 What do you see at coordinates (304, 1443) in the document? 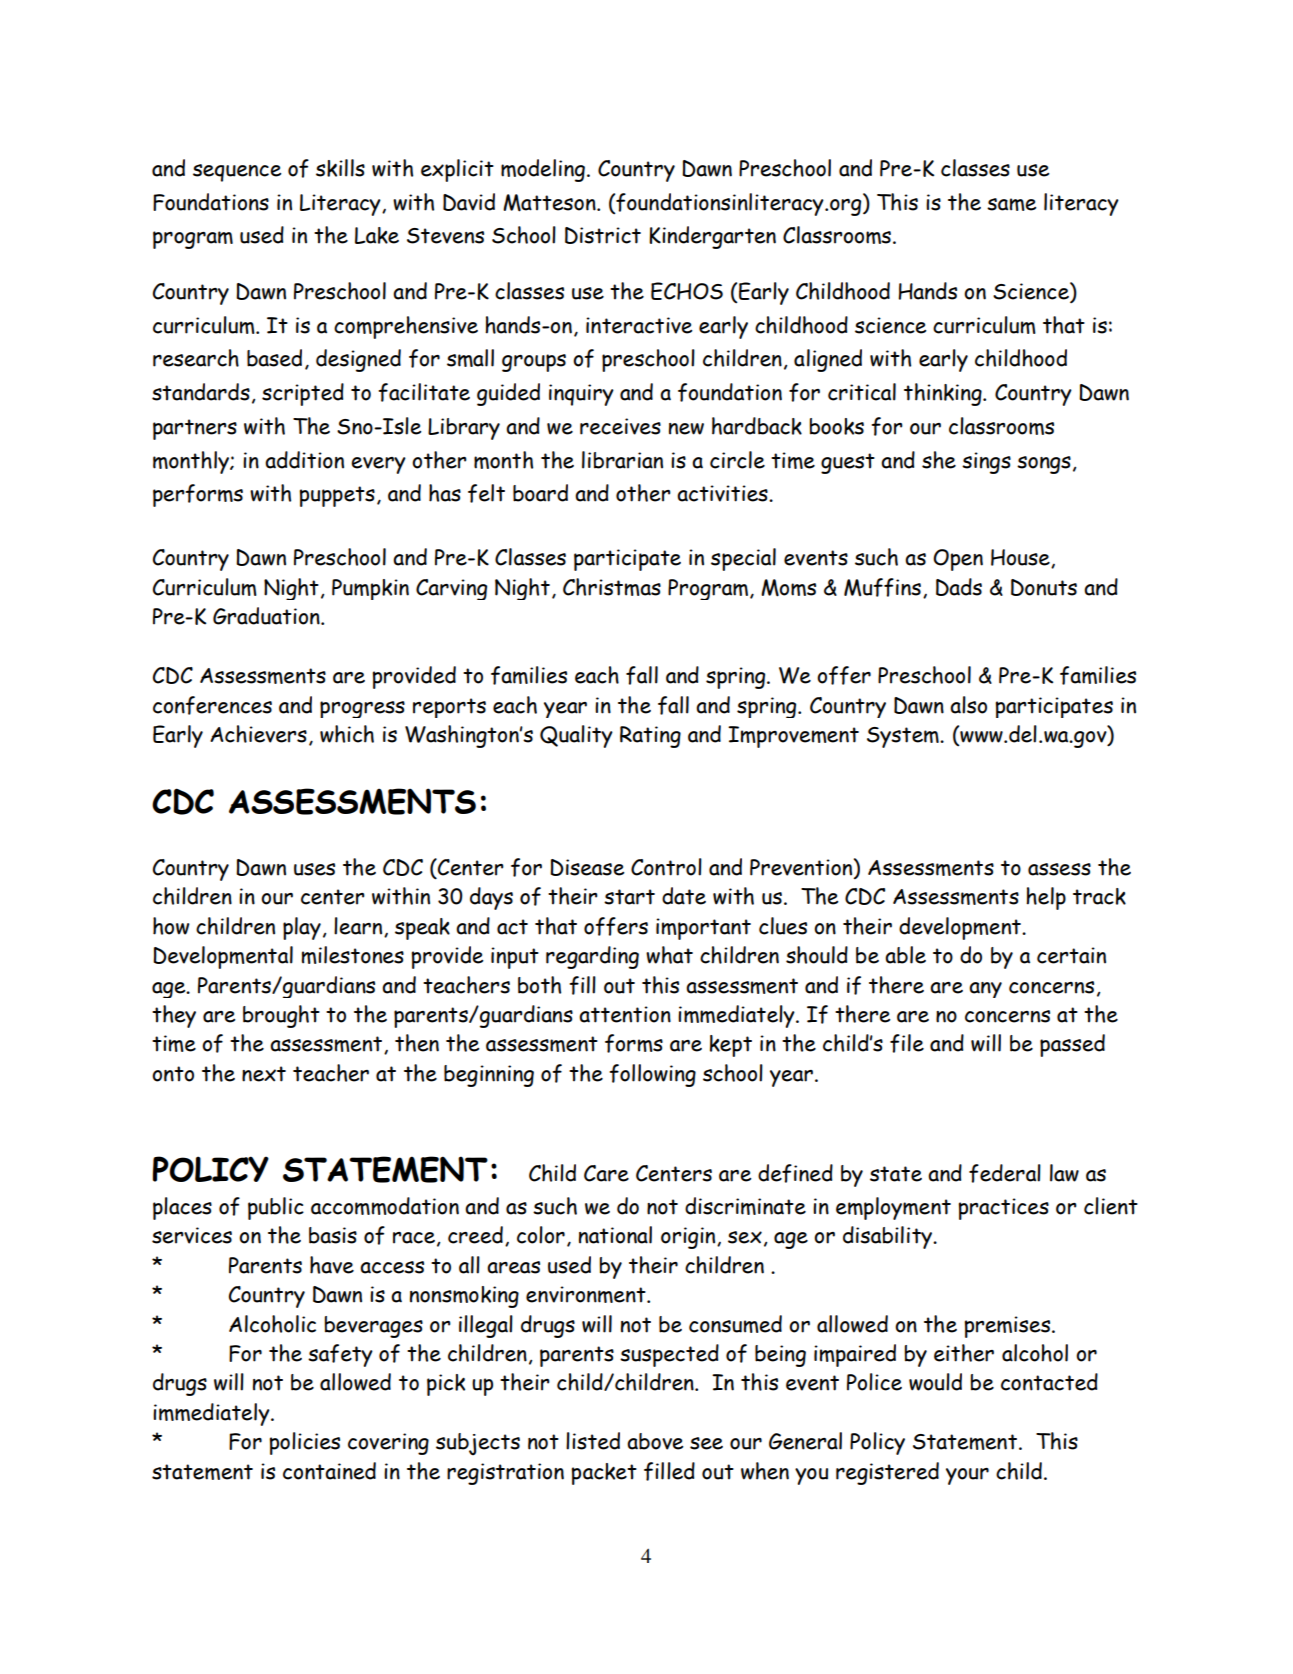
I see `policies` at bounding box center [304, 1443].
